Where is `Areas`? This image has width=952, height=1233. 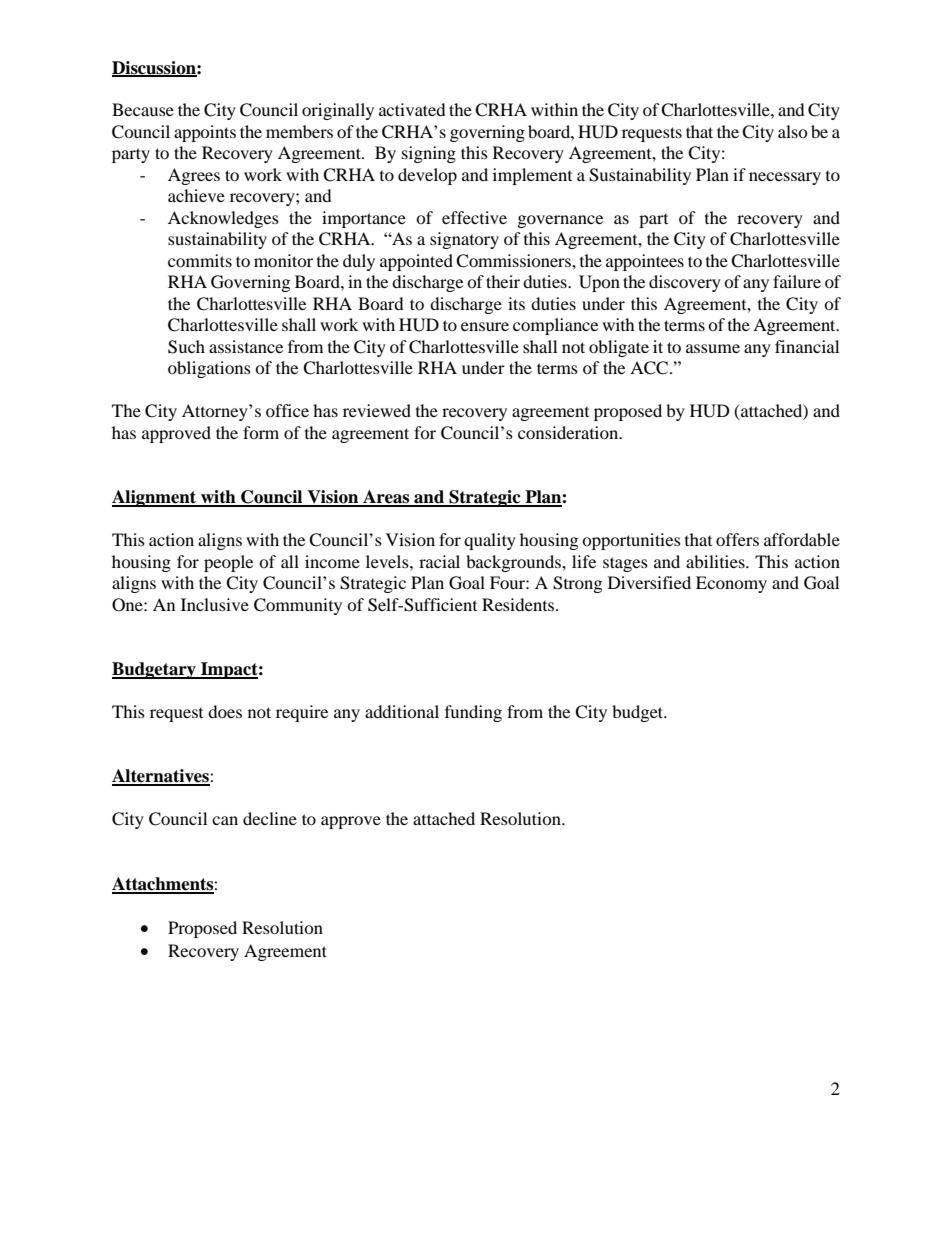
Areas is located at coordinates (386, 498).
